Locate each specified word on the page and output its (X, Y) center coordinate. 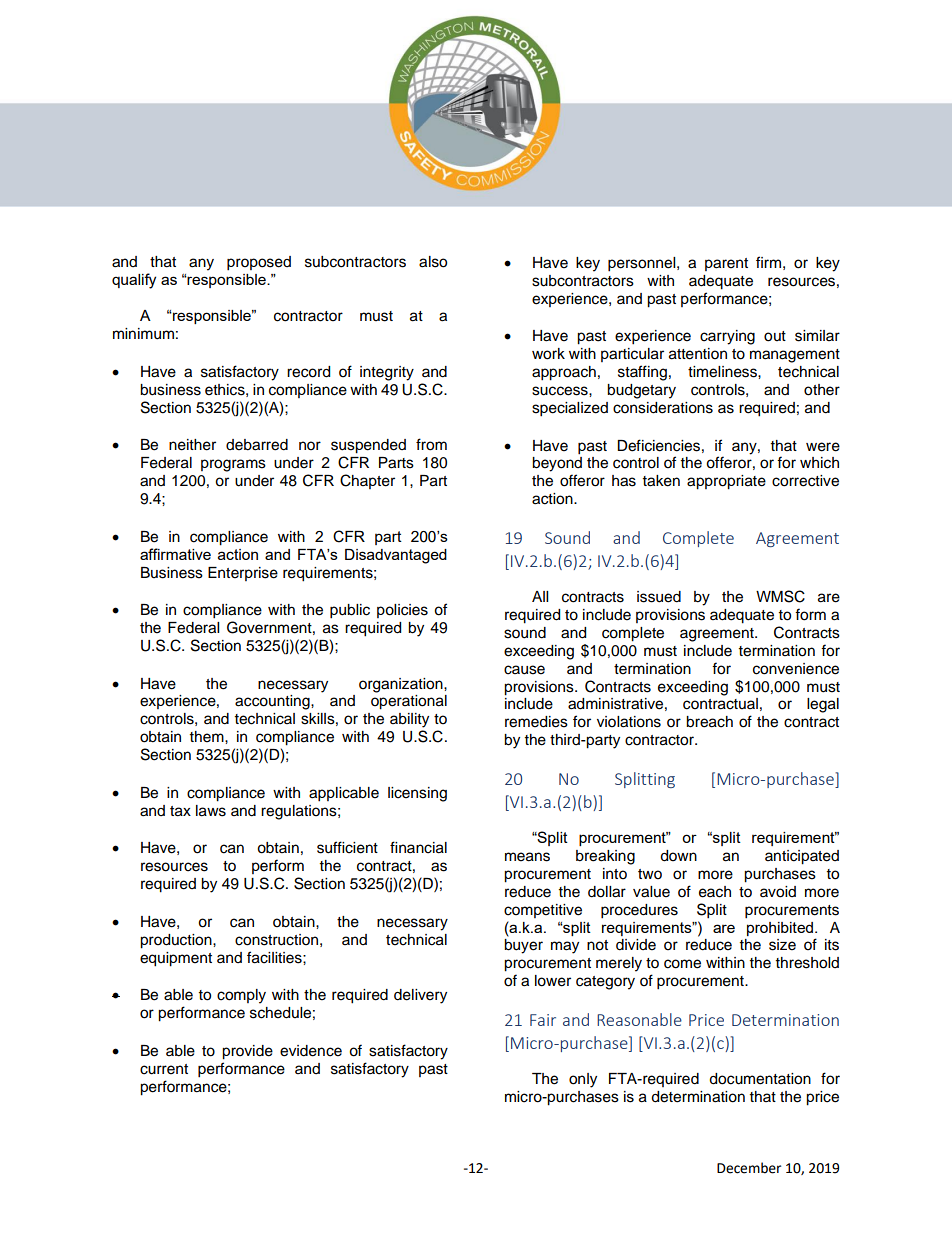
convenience (796, 669)
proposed (259, 263)
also (433, 262)
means (527, 857)
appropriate (726, 482)
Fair (543, 1020)
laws (211, 811)
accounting (273, 702)
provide (247, 1052)
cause (524, 670)
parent (726, 264)
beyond (557, 464)
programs (233, 465)
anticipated (802, 857)
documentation (760, 1079)
